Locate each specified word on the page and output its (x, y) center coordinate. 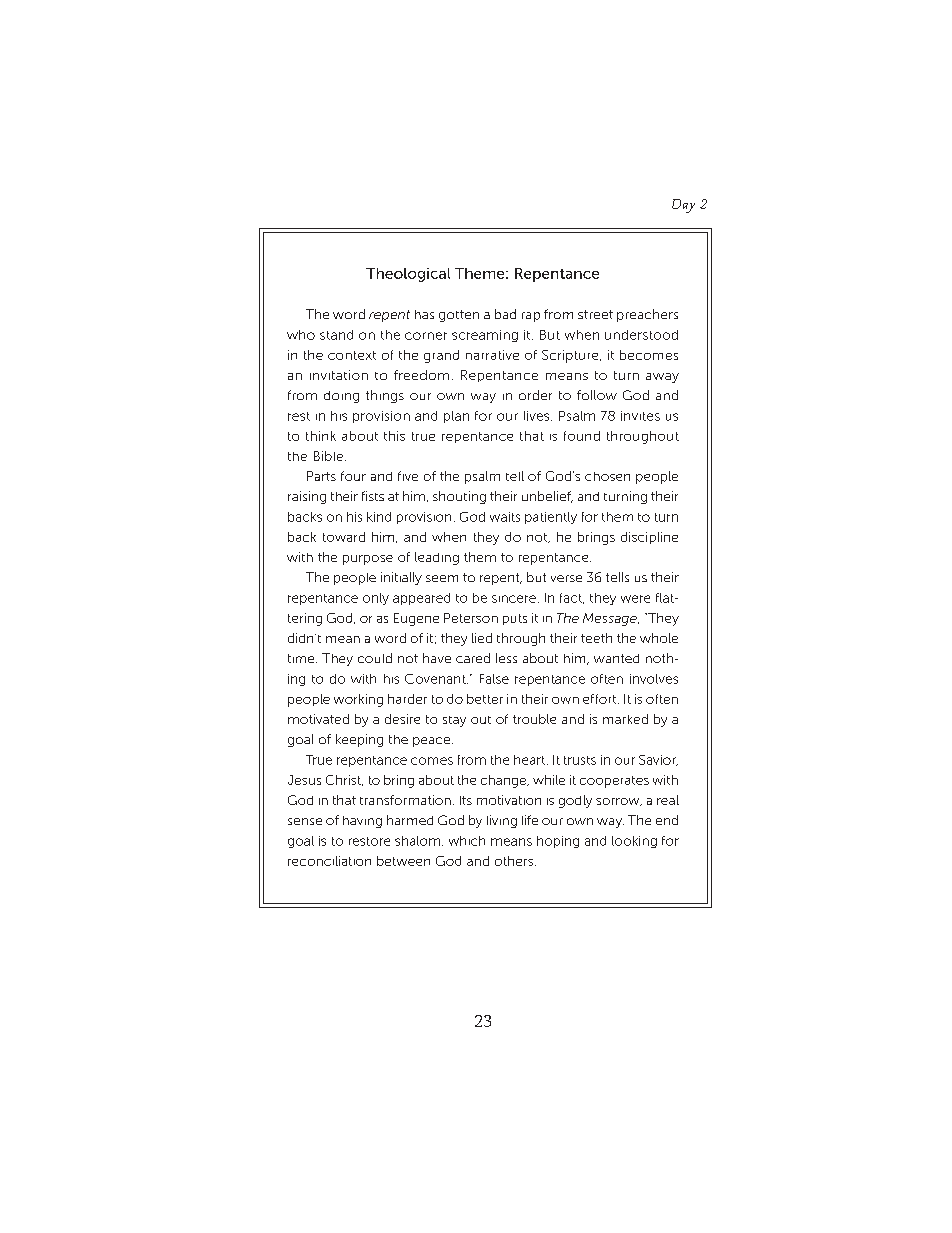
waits (505, 517)
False (494, 679)
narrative (492, 355)
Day (683, 206)
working (358, 700)
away (662, 378)
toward (344, 537)
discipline (649, 538)
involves (654, 679)
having (362, 822)
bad (505, 314)
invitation (339, 375)
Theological (408, 275)
